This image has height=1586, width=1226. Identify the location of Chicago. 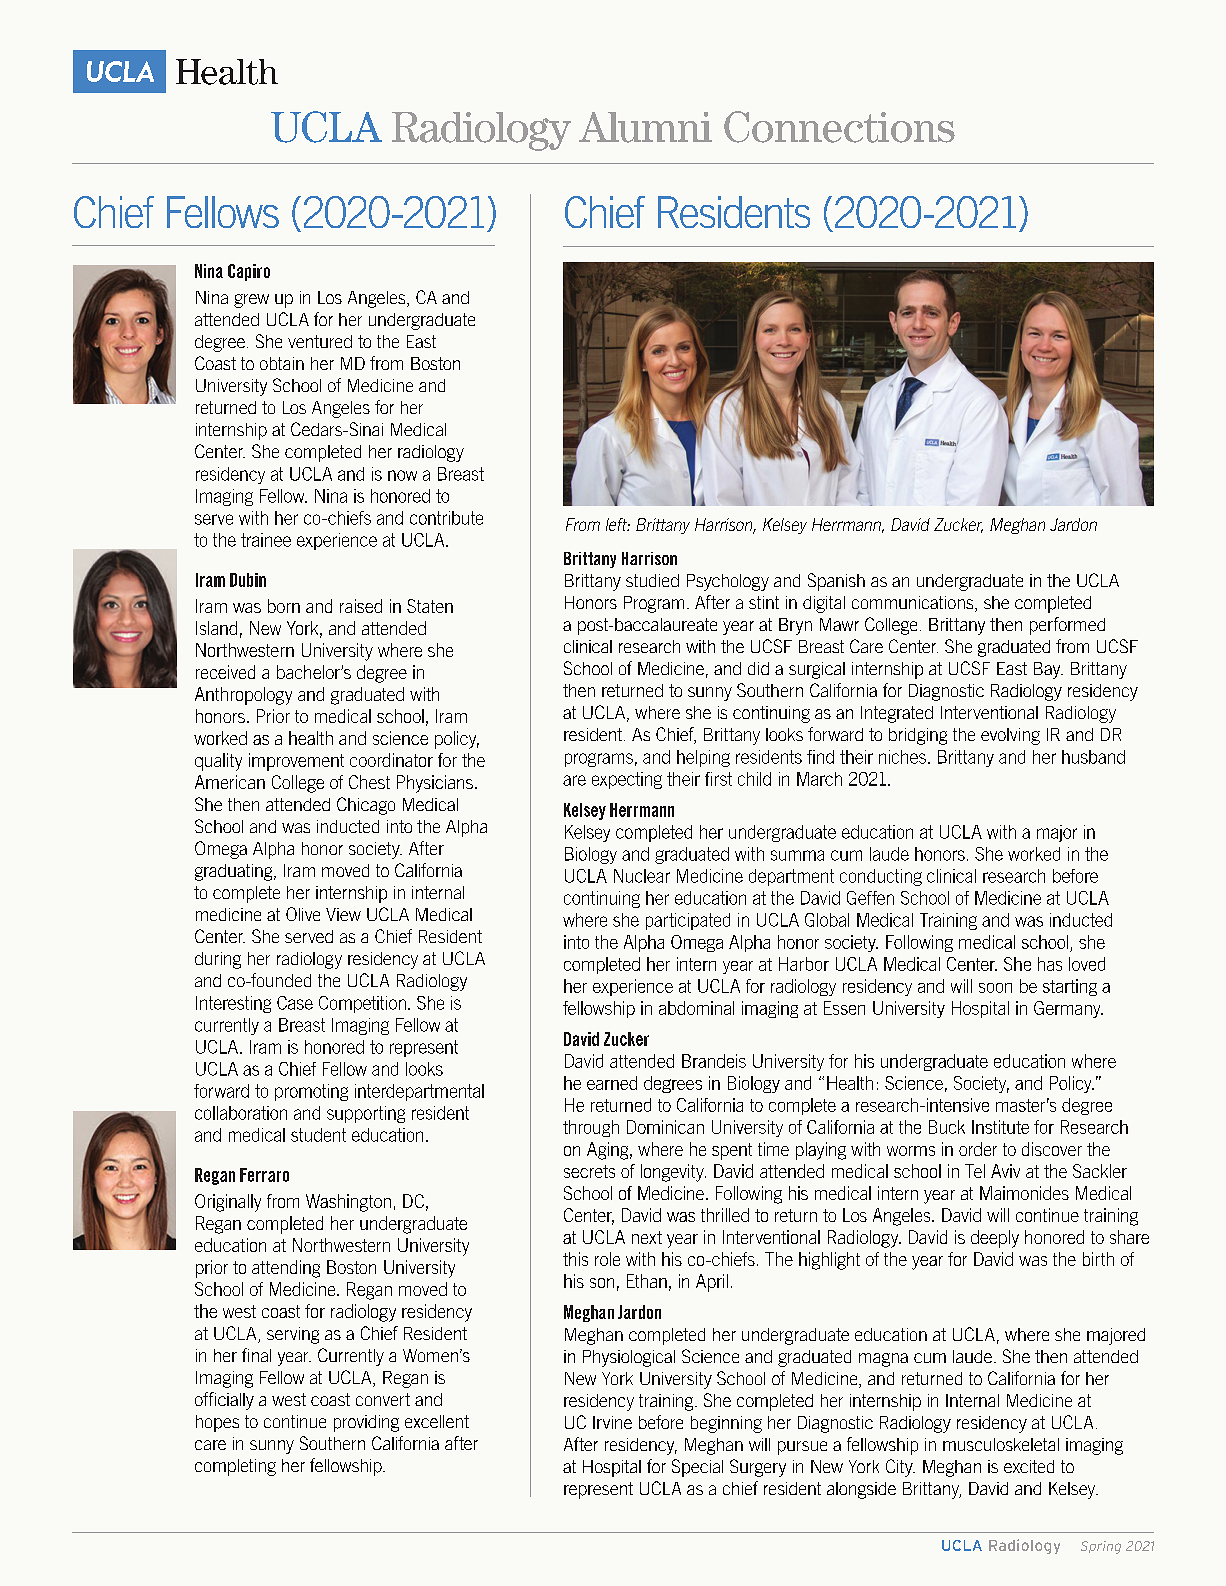
(366, 806).
